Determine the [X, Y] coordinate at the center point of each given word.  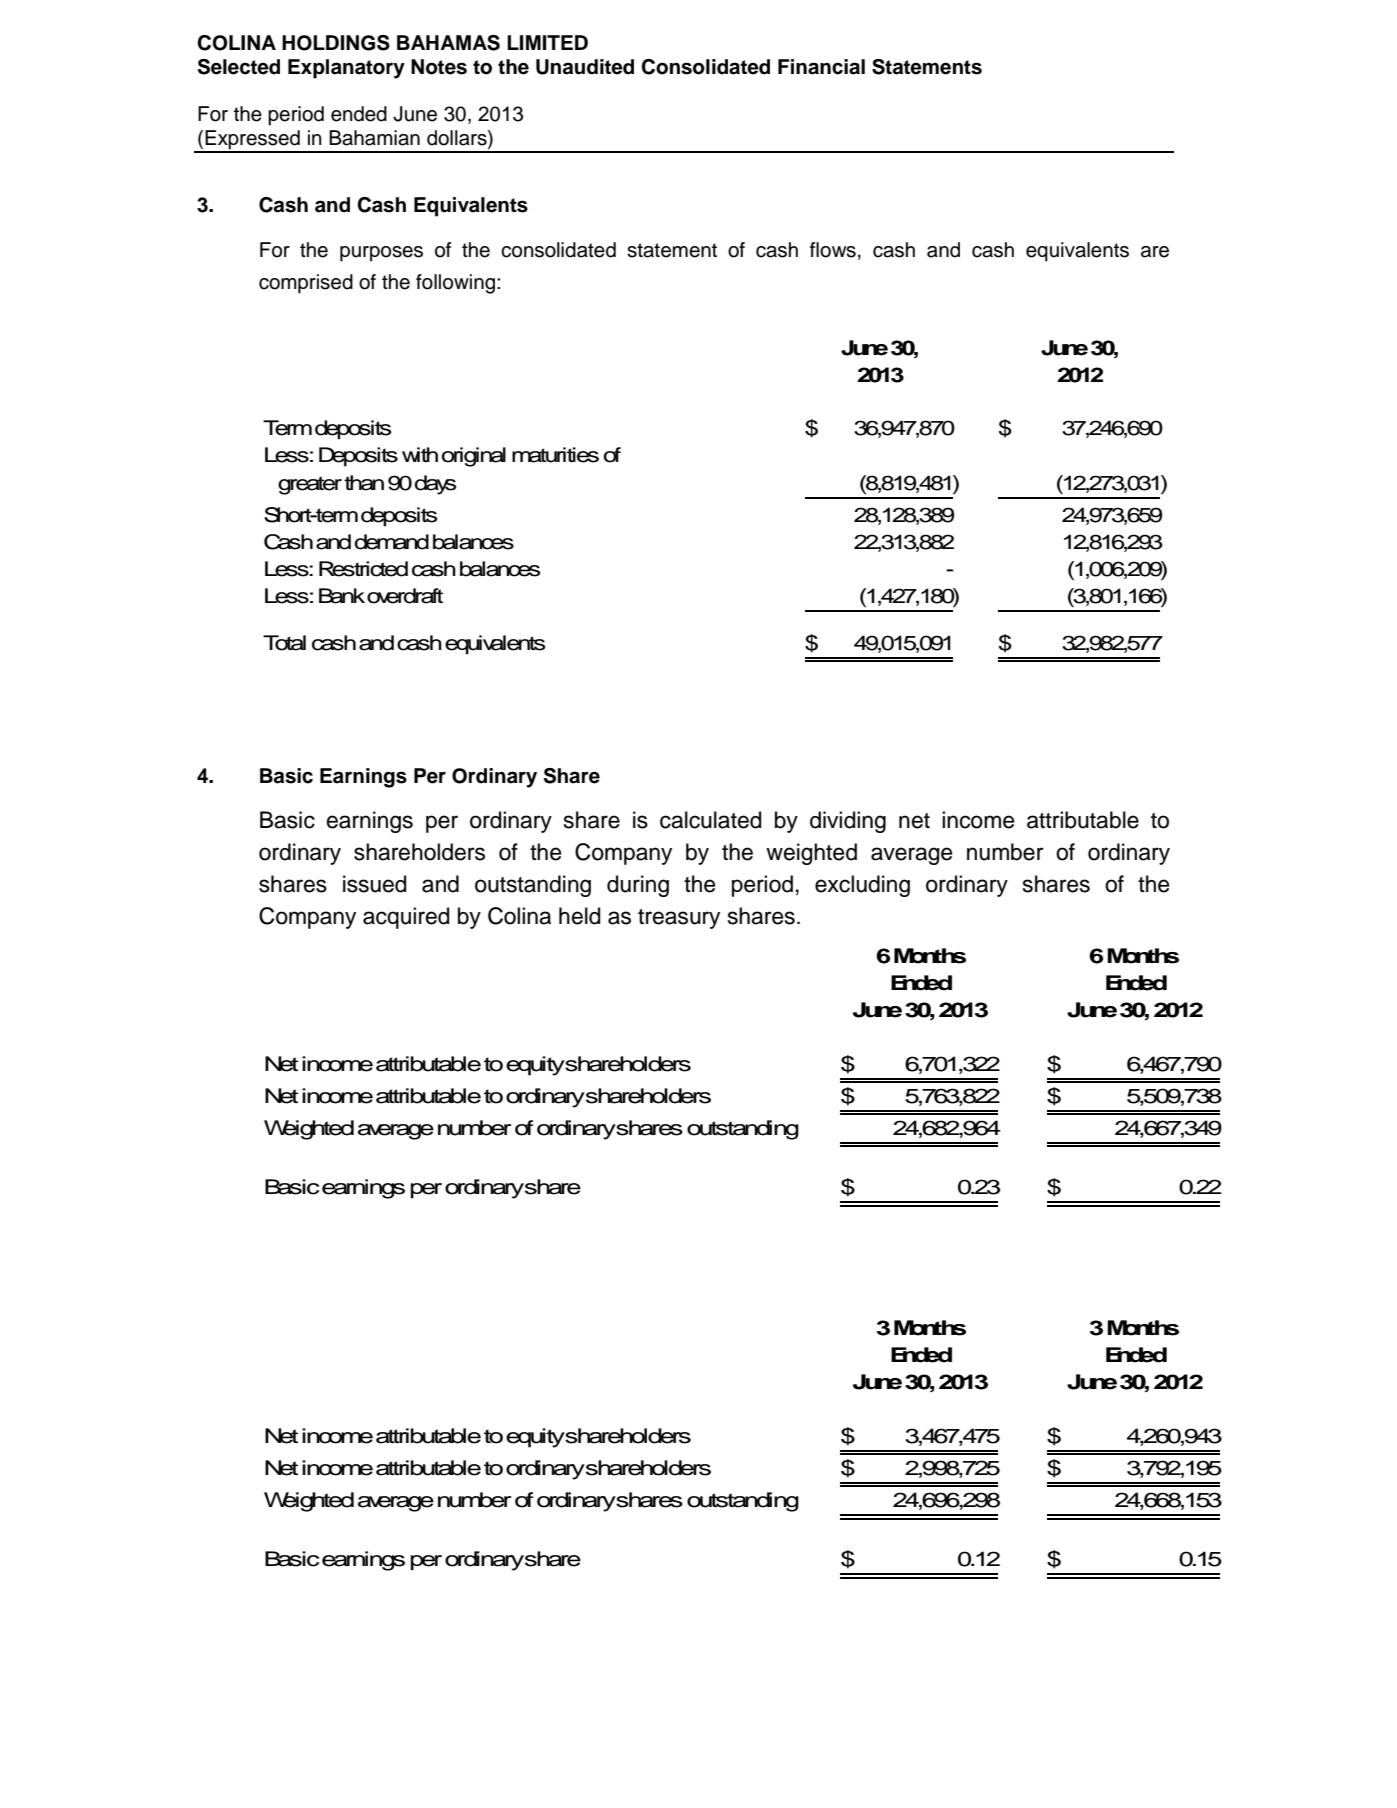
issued [375, 884]
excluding [862, 886]
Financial [821, 67]
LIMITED [547, 42]
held [580, 916]
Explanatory [346, 69]
